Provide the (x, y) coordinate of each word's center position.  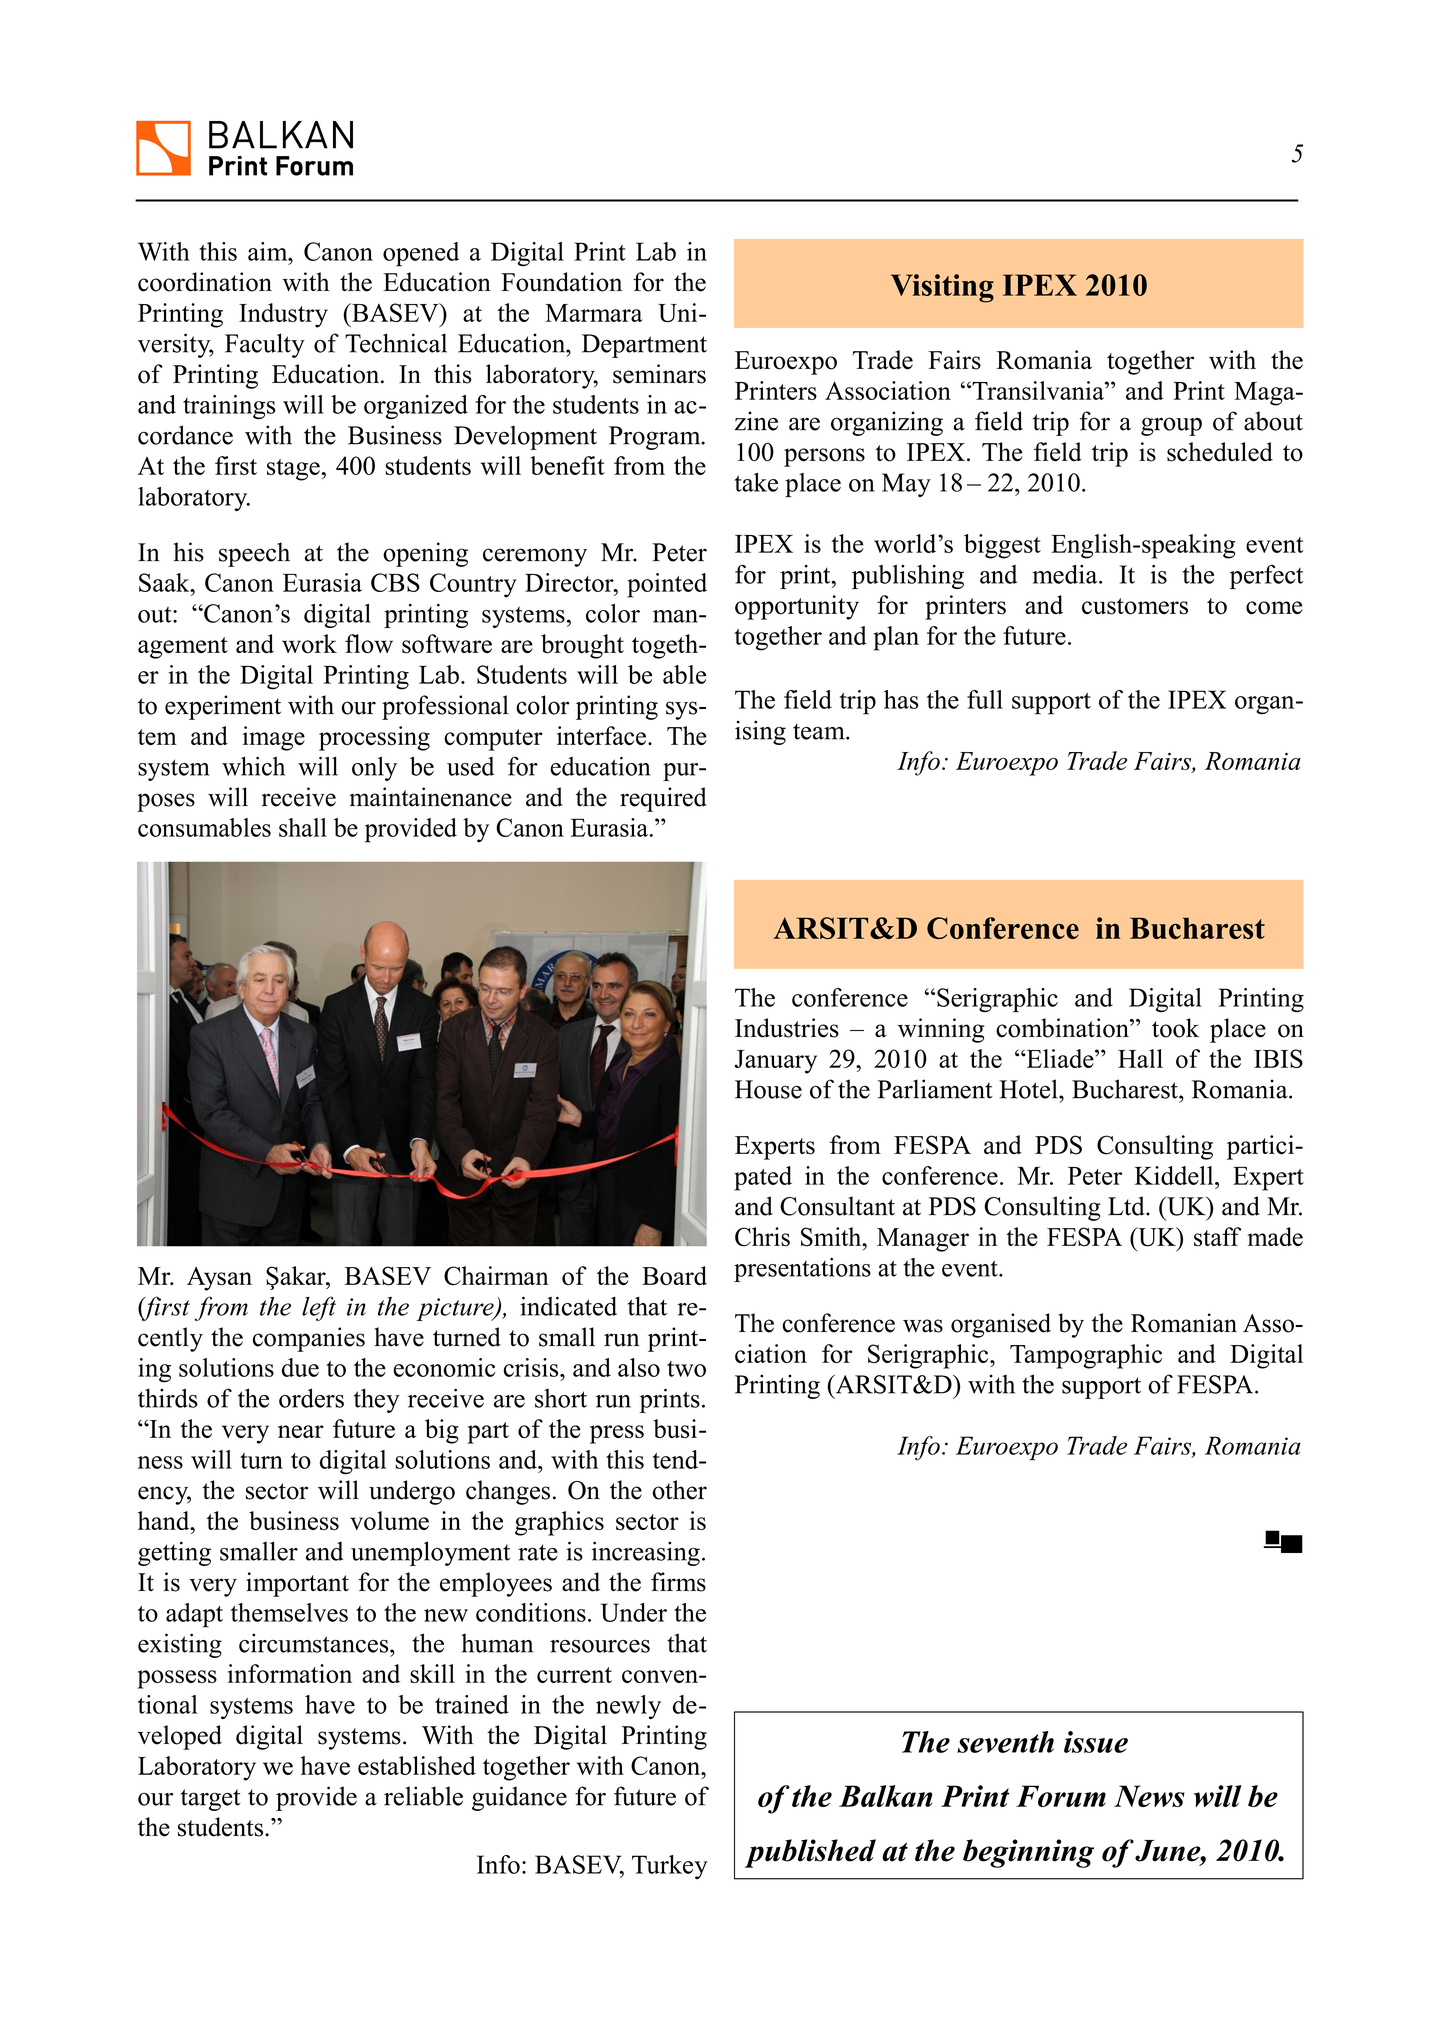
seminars (659, 374)
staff (1217, 1237)
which (253, 766)
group (1171, 426)
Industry (283, 315)
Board (674, 1276)
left (319, 1308)
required (663, 799)
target (211, 1800)
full (985, 699)
